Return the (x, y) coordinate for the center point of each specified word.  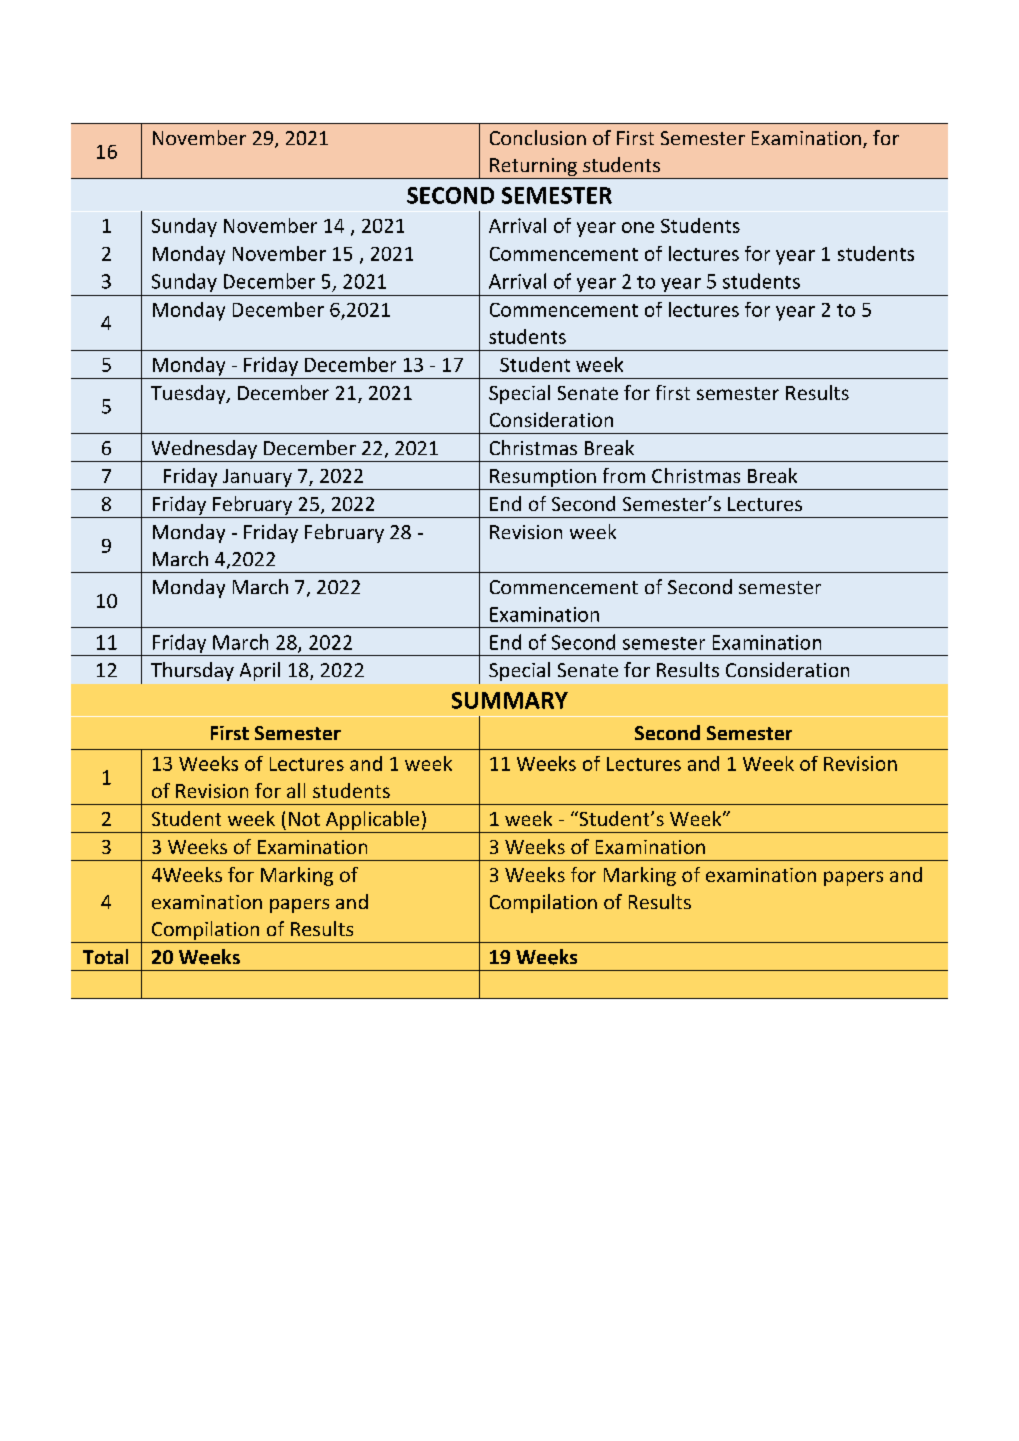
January (257, 478)
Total (105, 956)
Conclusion (538, 137)
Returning (533, 168)
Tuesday (189, 394)
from (624, 475)
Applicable (372, 820)
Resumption (543, 478)
